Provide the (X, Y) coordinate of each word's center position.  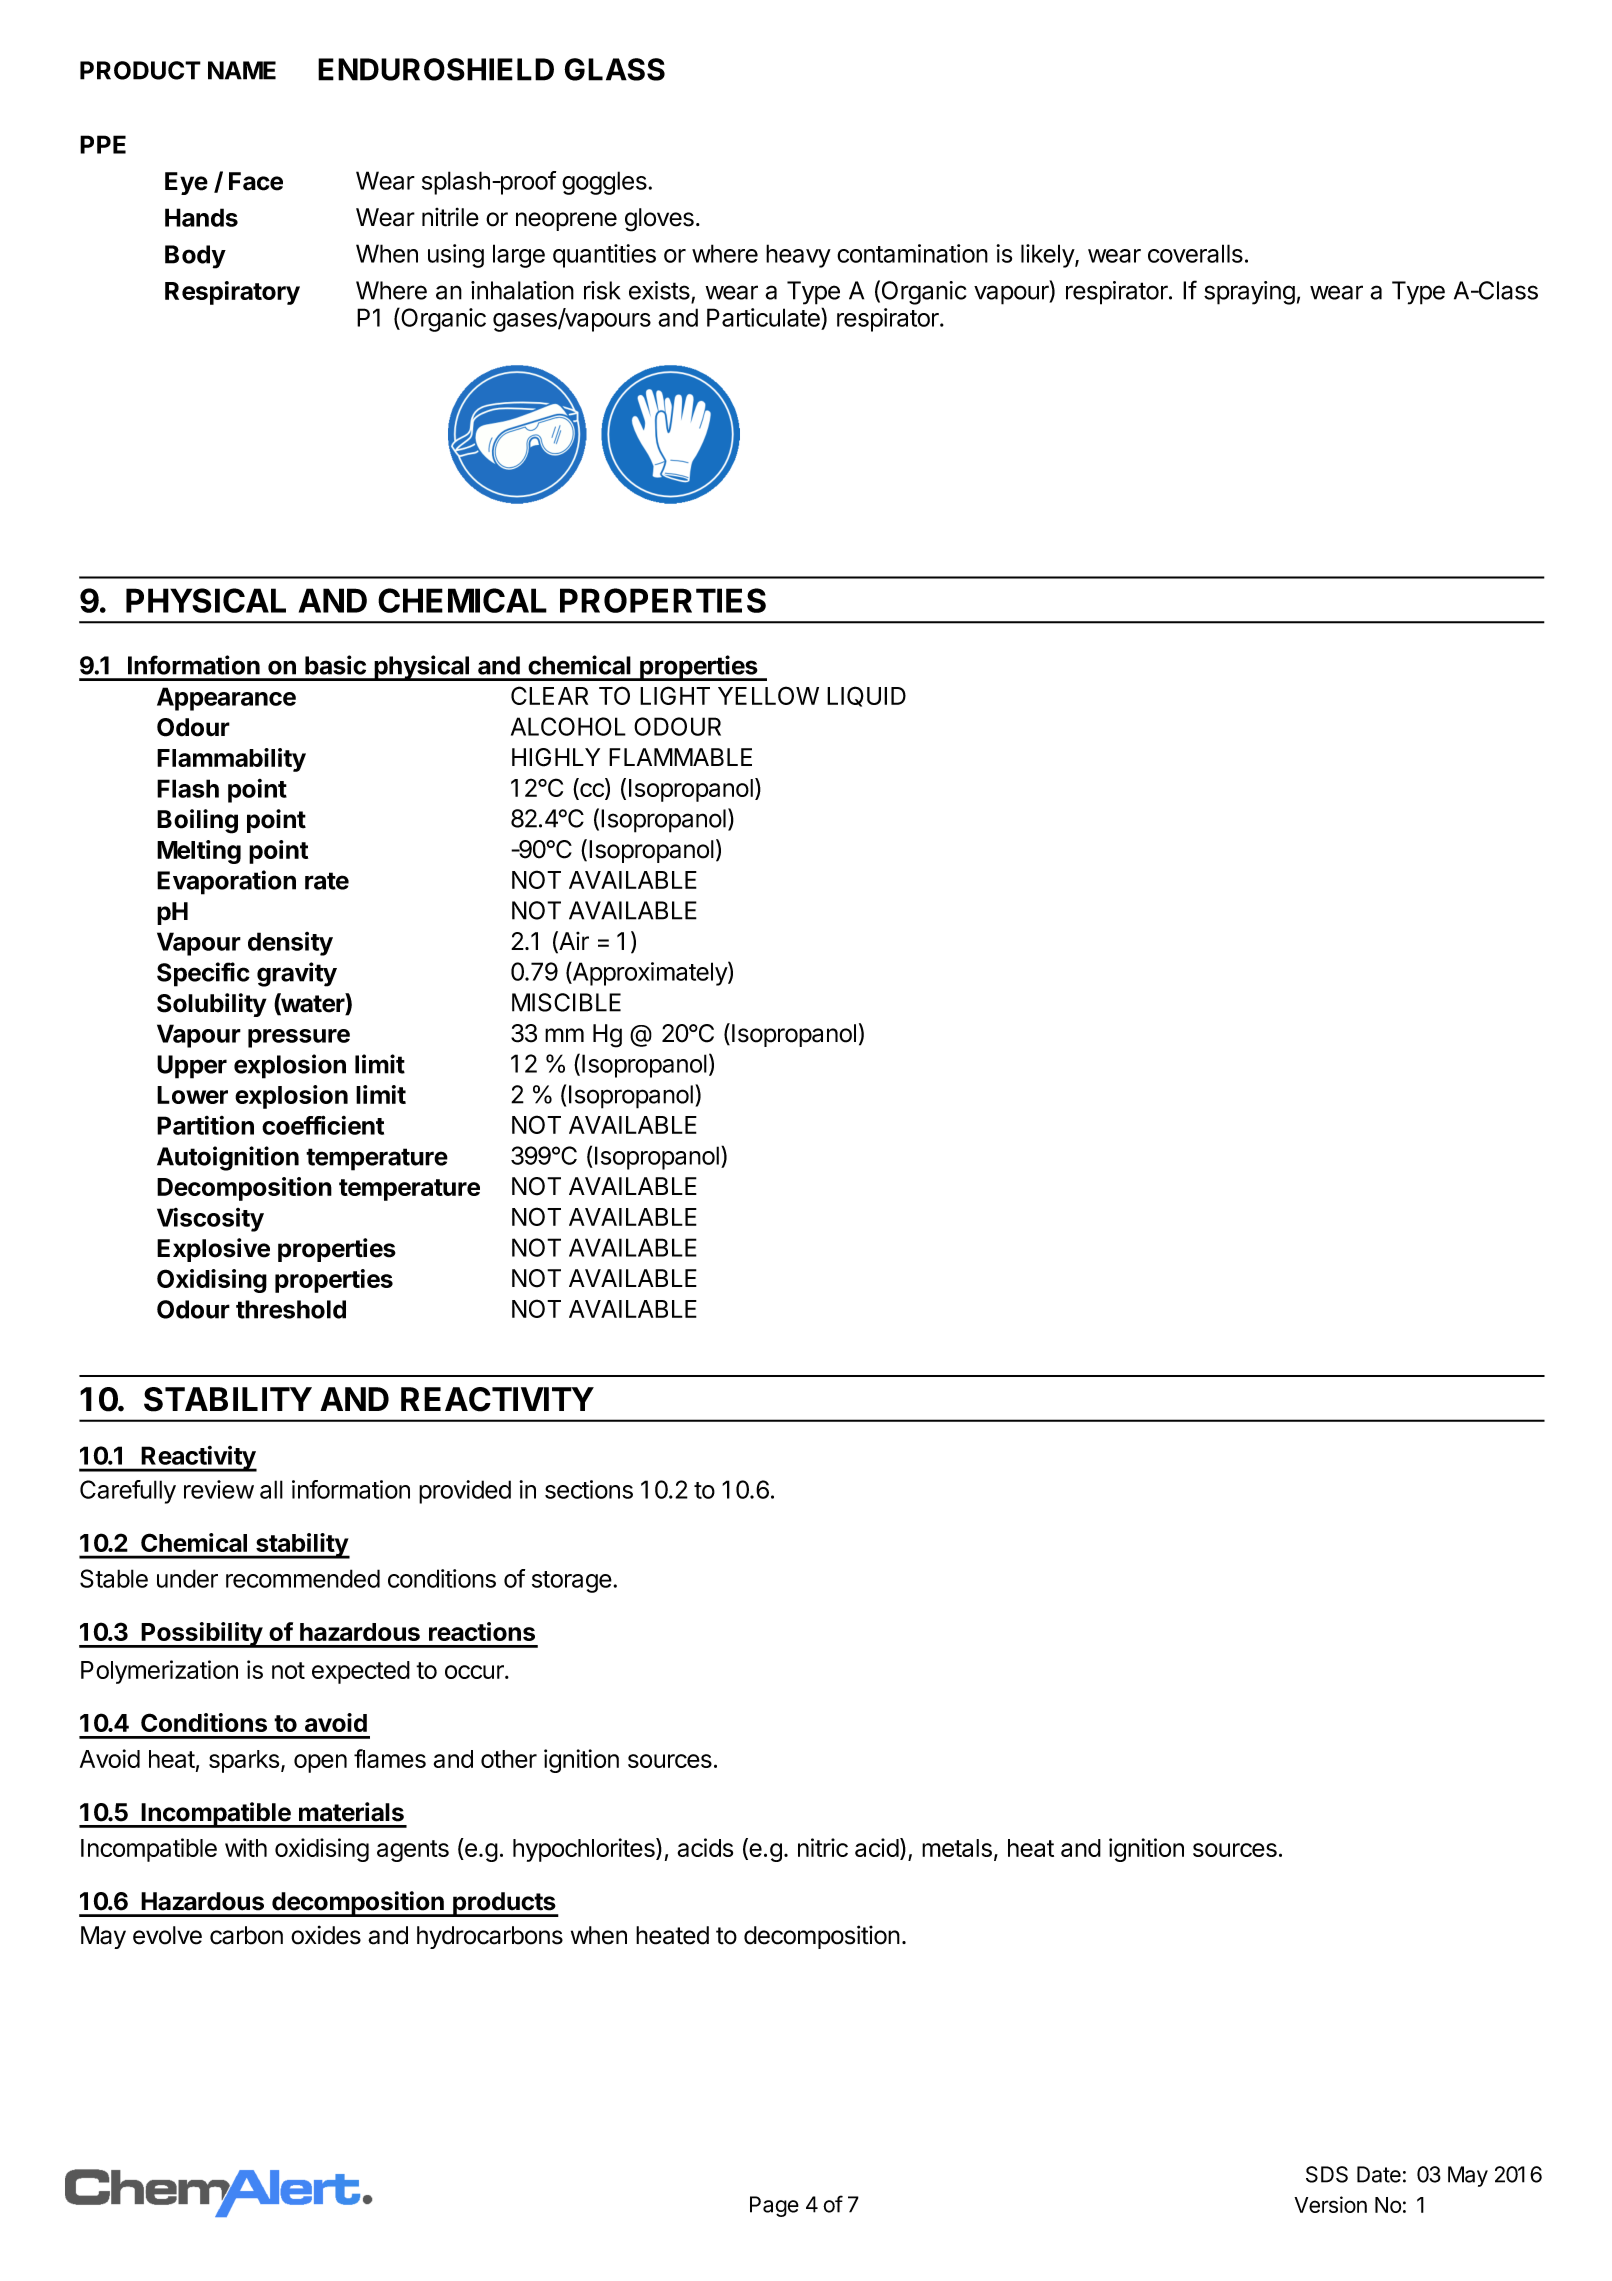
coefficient (323, 1125)
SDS (1327, 2174)
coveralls (1195, 253)
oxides (326, 1935)
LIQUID (866, 696)
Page (774, 2206)
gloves (659, 220)
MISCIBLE (566, 1002)
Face (256, 181)
